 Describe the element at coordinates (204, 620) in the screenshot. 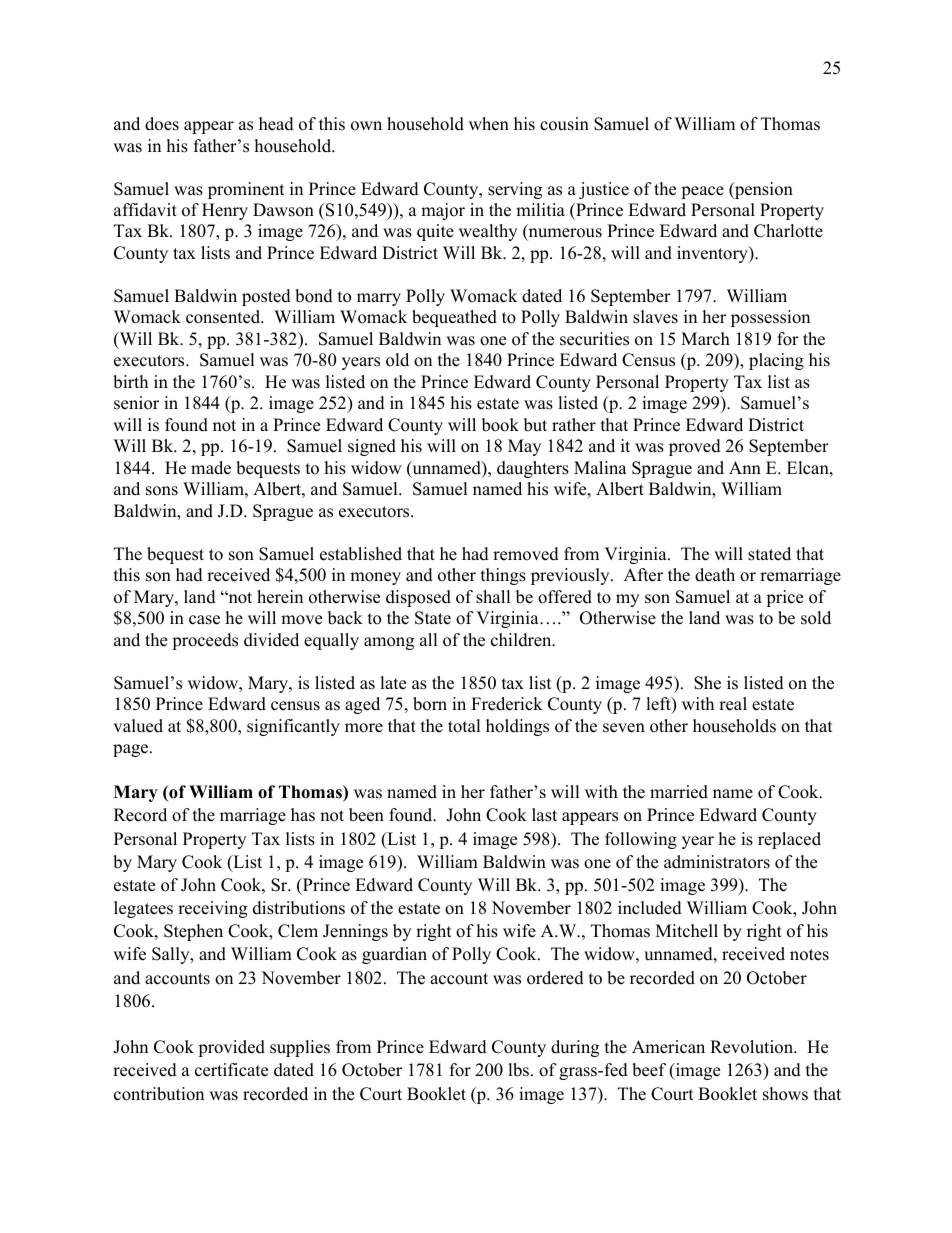

I see `case` at that location.
